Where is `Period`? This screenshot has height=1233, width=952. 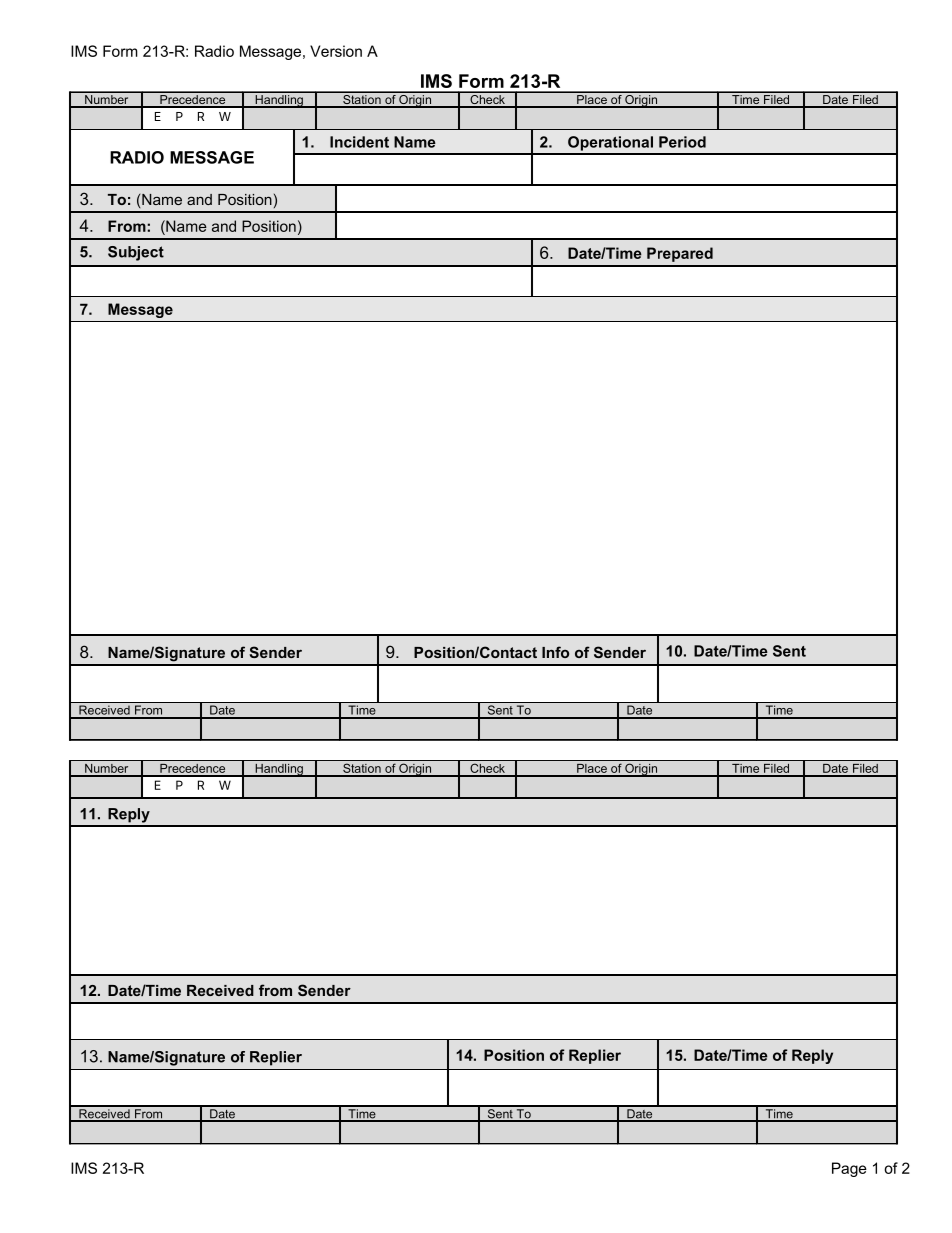 Period is located at coordinates (682, 142).
